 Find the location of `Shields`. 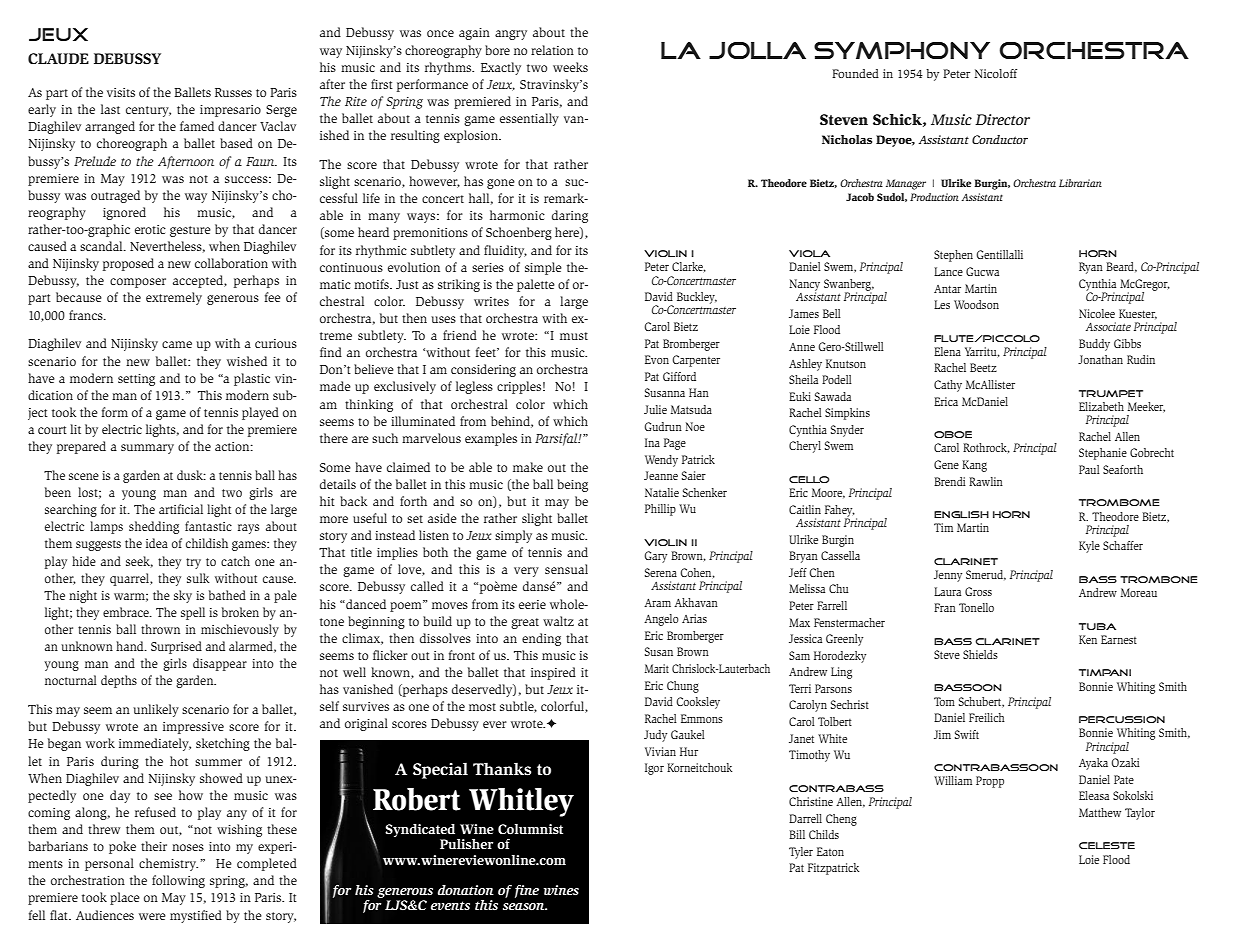

Shields is located at coordinates (980, 654).
